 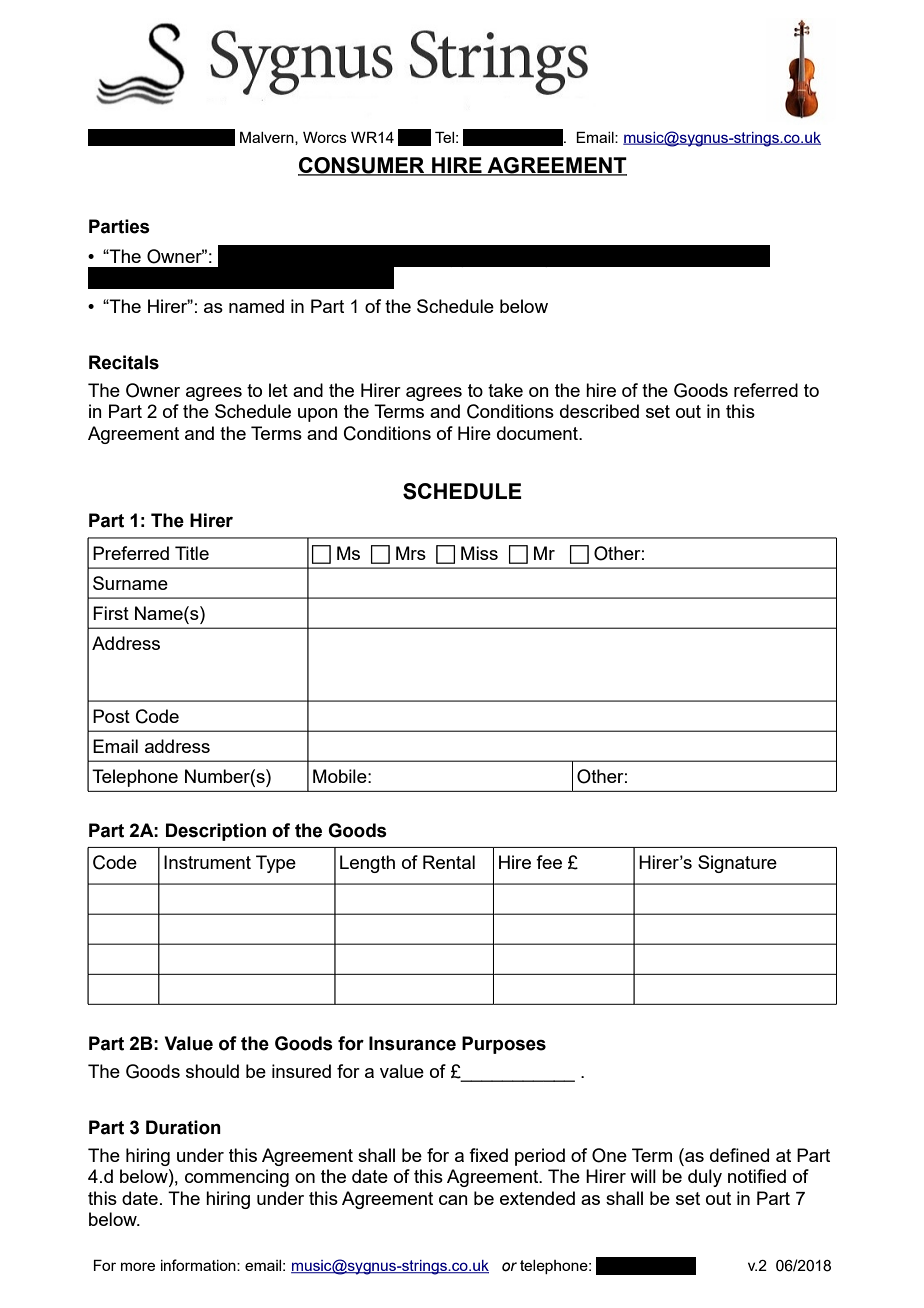 I want to click on Miss, so click(x=479, y=553).
